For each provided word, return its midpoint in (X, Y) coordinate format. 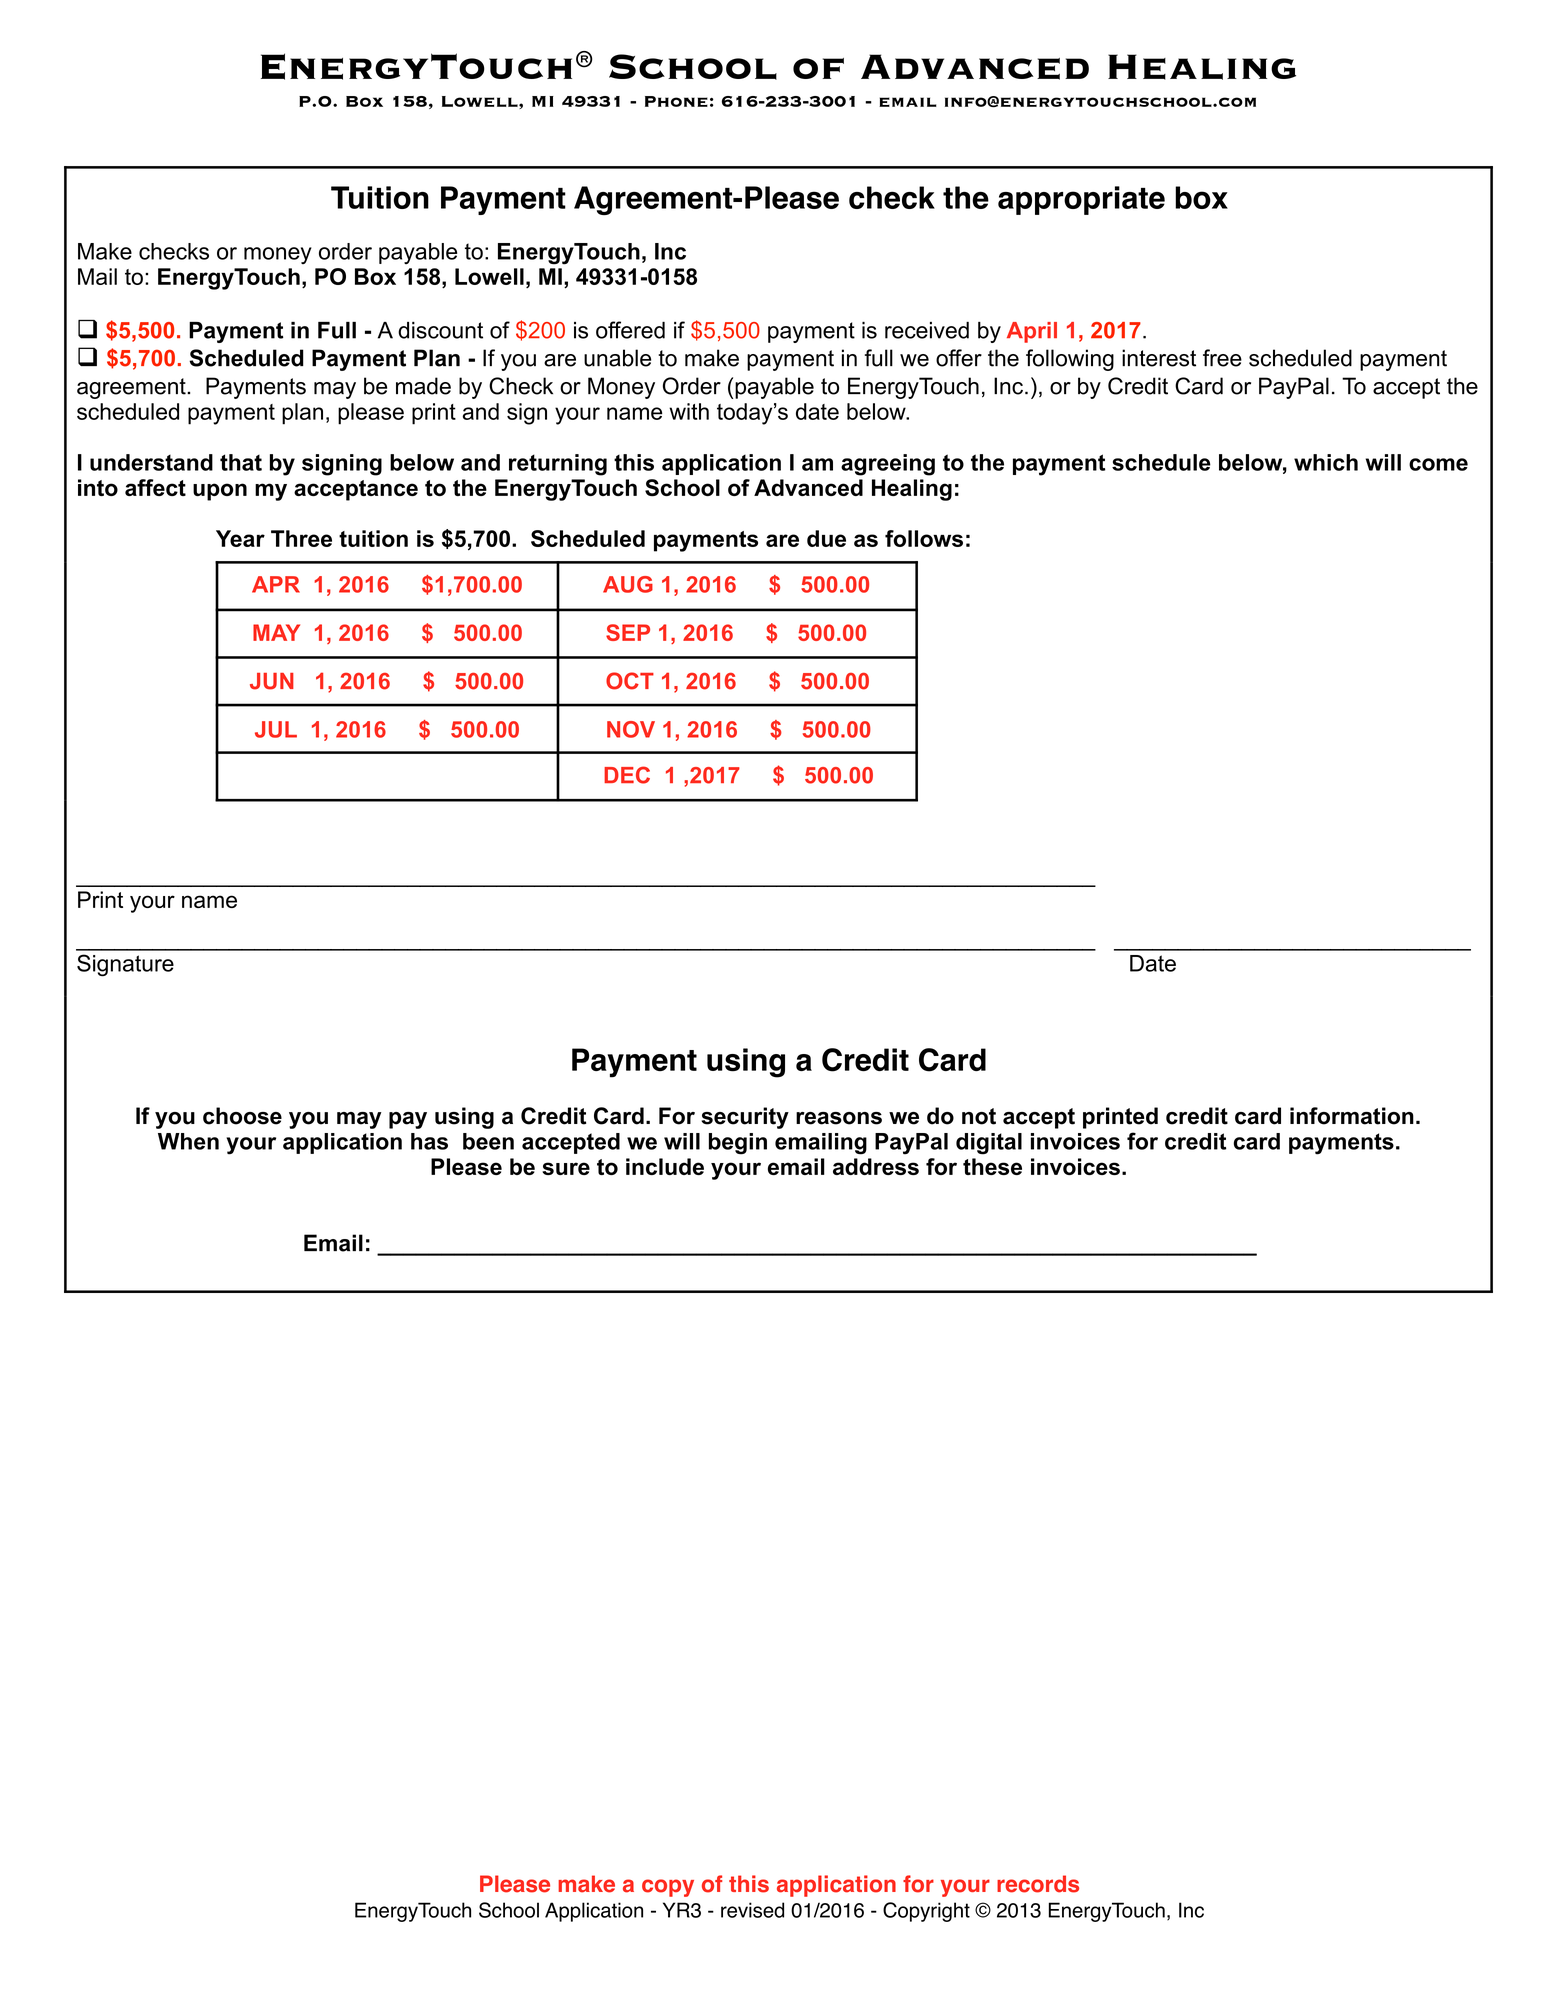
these (992, 1166)
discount (440, 330)
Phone (676, 101)
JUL (276, 729)
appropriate (1081, 200)
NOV (631, 729)
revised (752, 1910)
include (665, 1166)
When (188, 1141)
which (1326, 462)
